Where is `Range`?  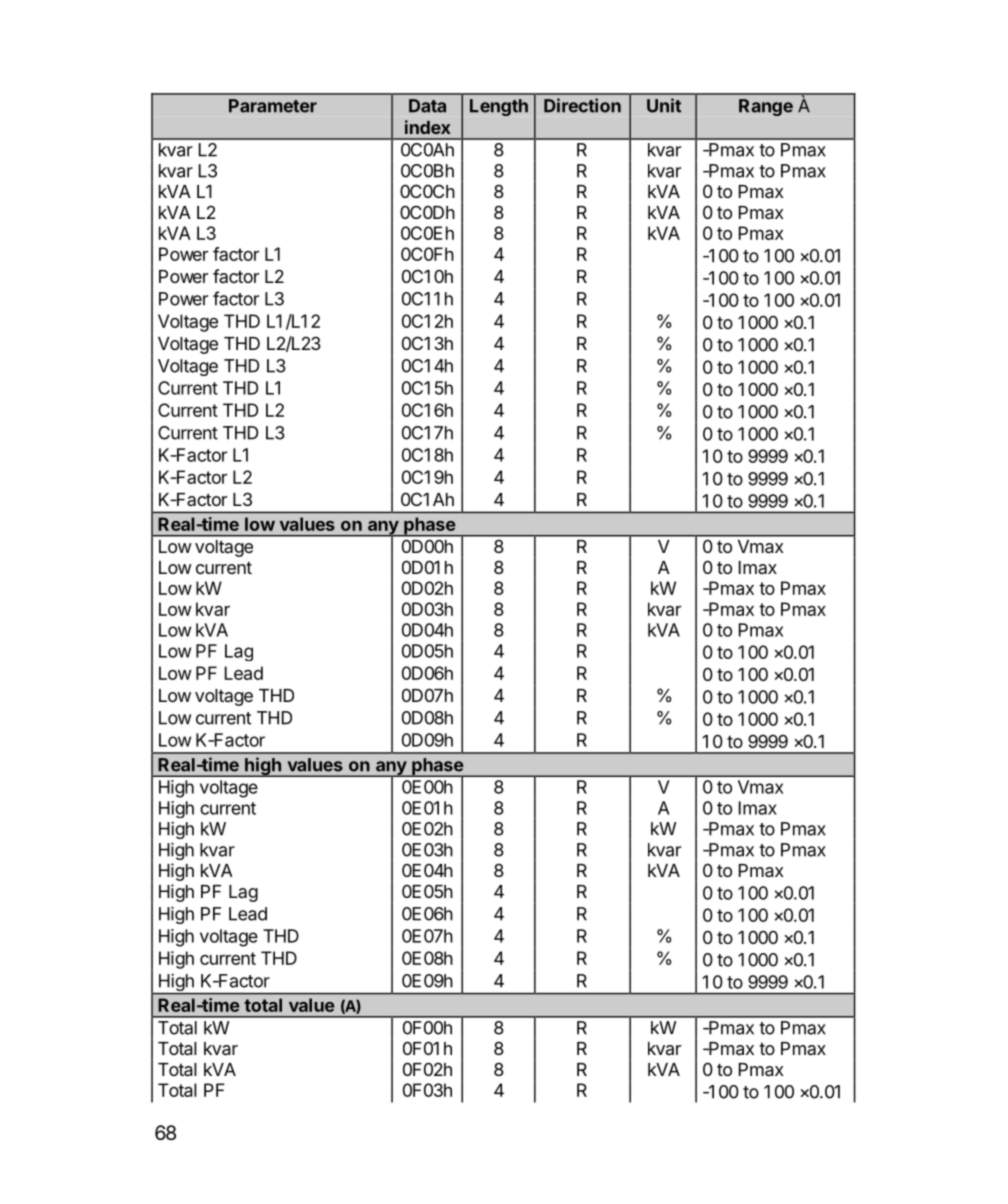 Range is located at coordinates (766, 107).
